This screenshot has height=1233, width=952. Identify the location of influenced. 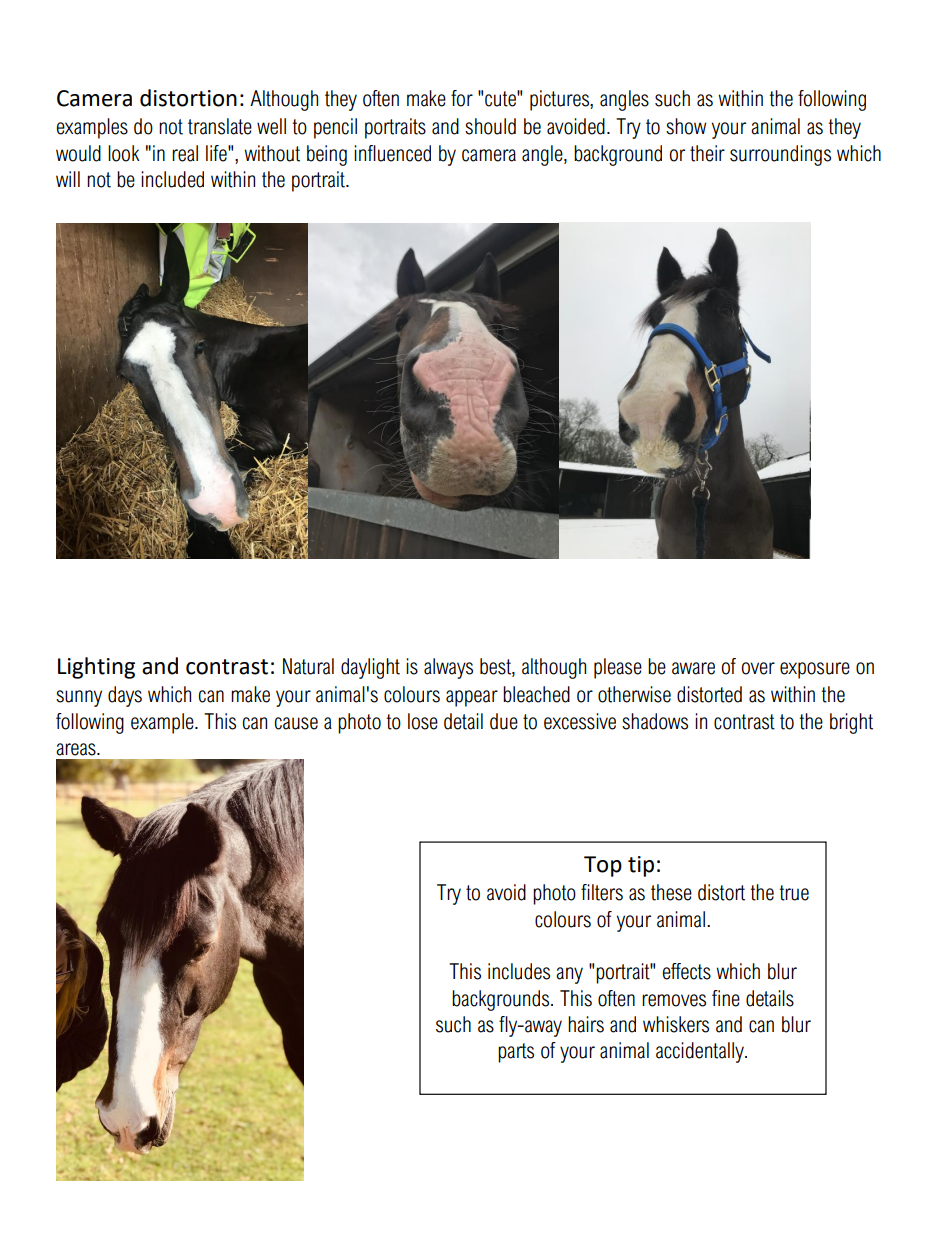
(392, 153).
